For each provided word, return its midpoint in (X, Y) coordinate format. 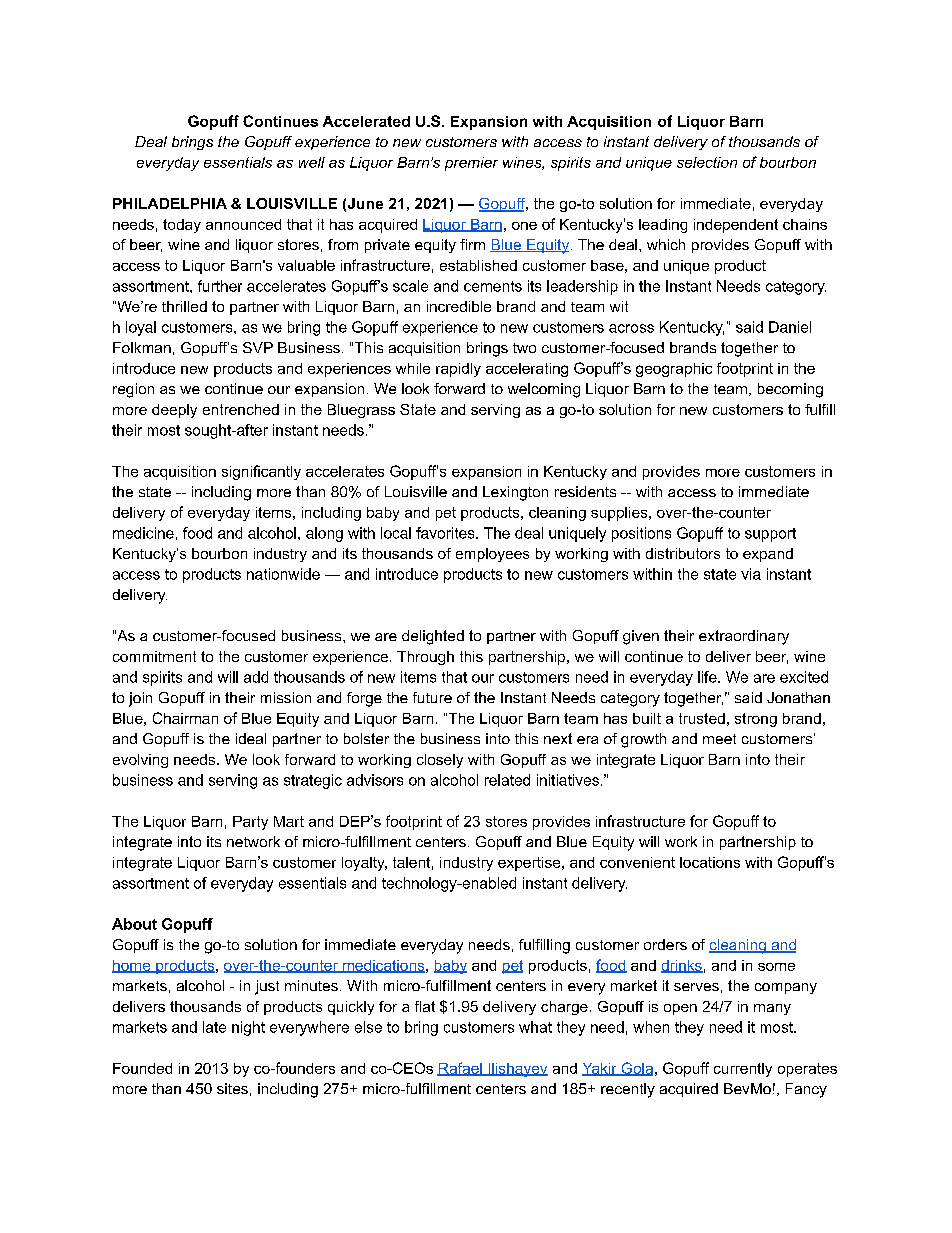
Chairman (185, 718)
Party (250, 823)
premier (471, 164)
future (432, 697)
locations (710, 862)
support (770, 535)
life (708, 677)
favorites (446, 533)
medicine (143, 533)
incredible (459, 306)
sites (232, 1088)
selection (707, 162)
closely (440, 761)
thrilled (184, 306)
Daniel (790, 327)
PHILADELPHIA (170, 203)
